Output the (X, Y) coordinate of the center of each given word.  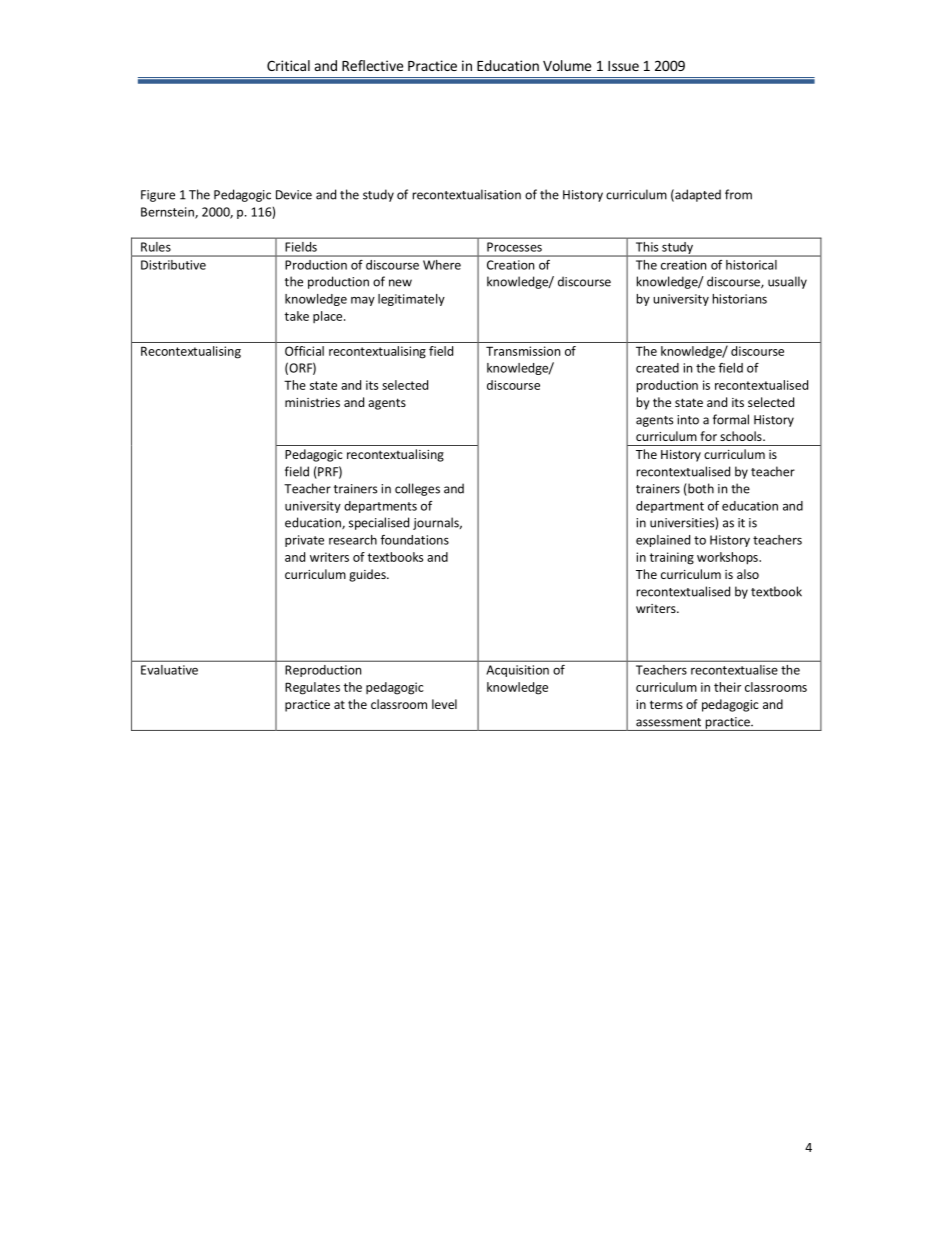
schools (742, 436)
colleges (417, 489)
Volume (567, 65)
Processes (514, 247)
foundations (415, 540)
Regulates (312, 688)
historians (740, 299)
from (738, 194)
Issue (623, 66)
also (748, 574)
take (296, 316)
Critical (288, 65)
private (304, 541)
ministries (312, 402)
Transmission (523, 351)
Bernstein (168, 213)
